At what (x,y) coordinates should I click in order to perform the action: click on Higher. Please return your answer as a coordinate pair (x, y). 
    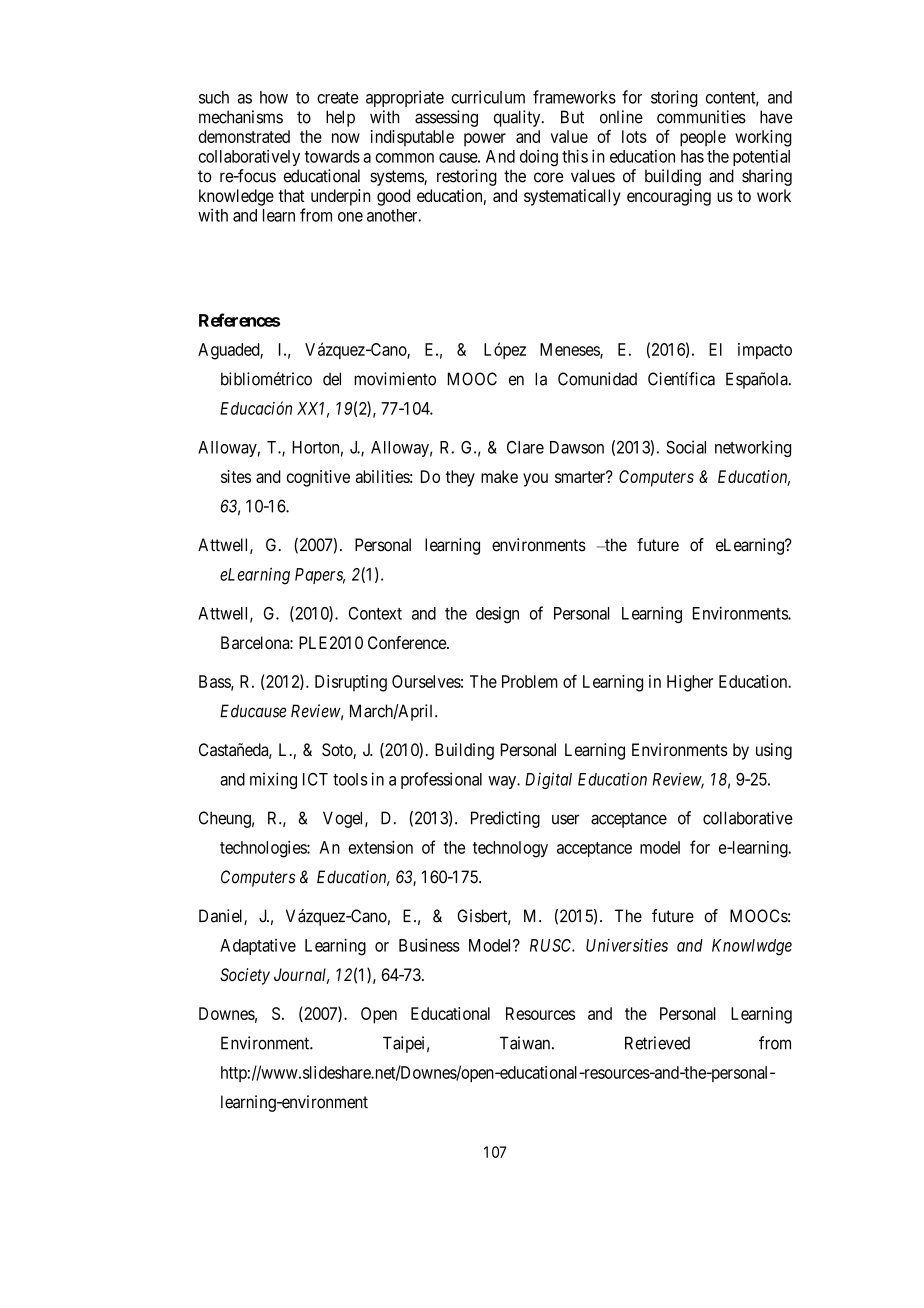
    Looking at the image, I should click on (690, 683).
